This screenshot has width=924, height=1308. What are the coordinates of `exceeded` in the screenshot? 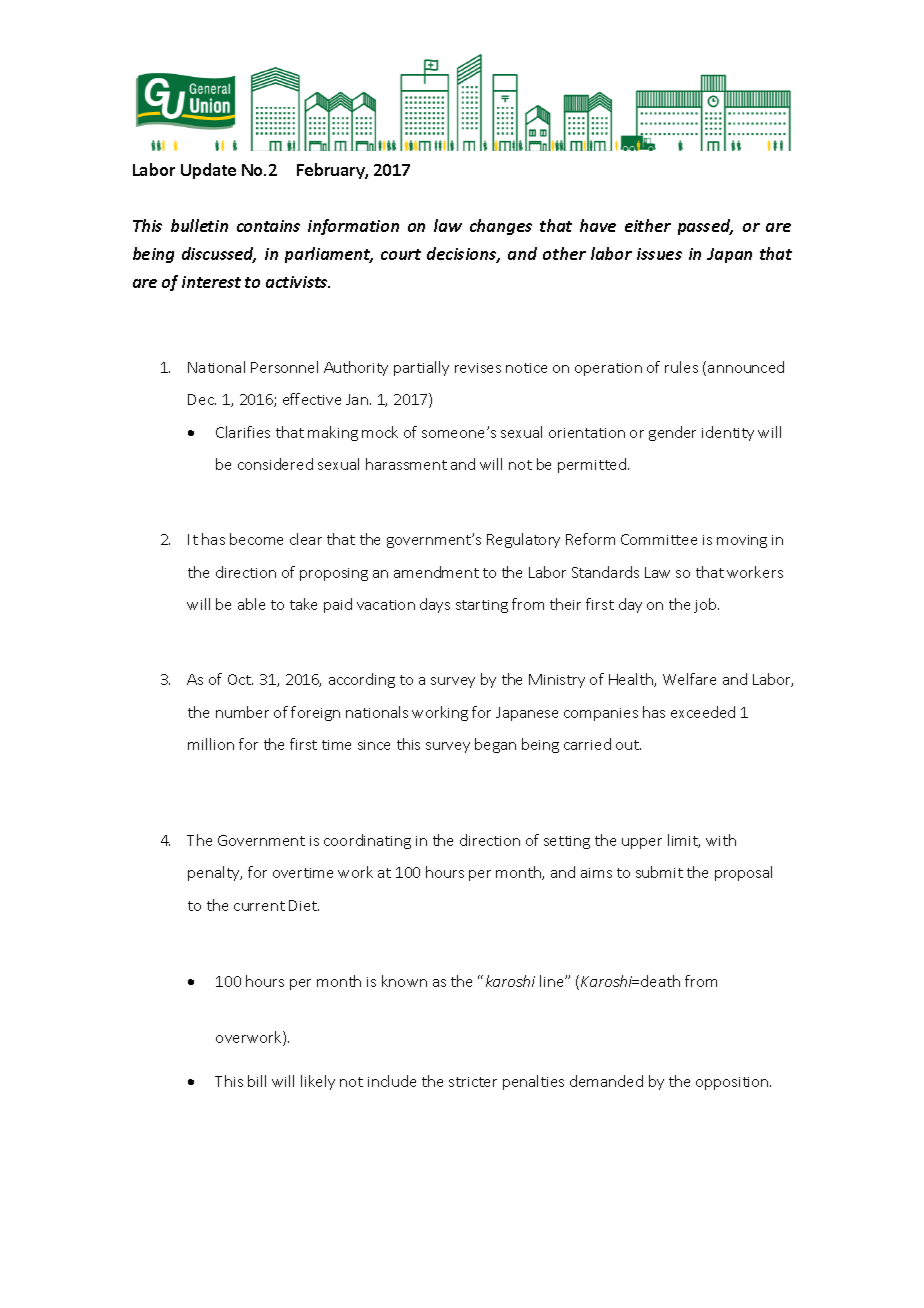 It's located at (703, 712).
